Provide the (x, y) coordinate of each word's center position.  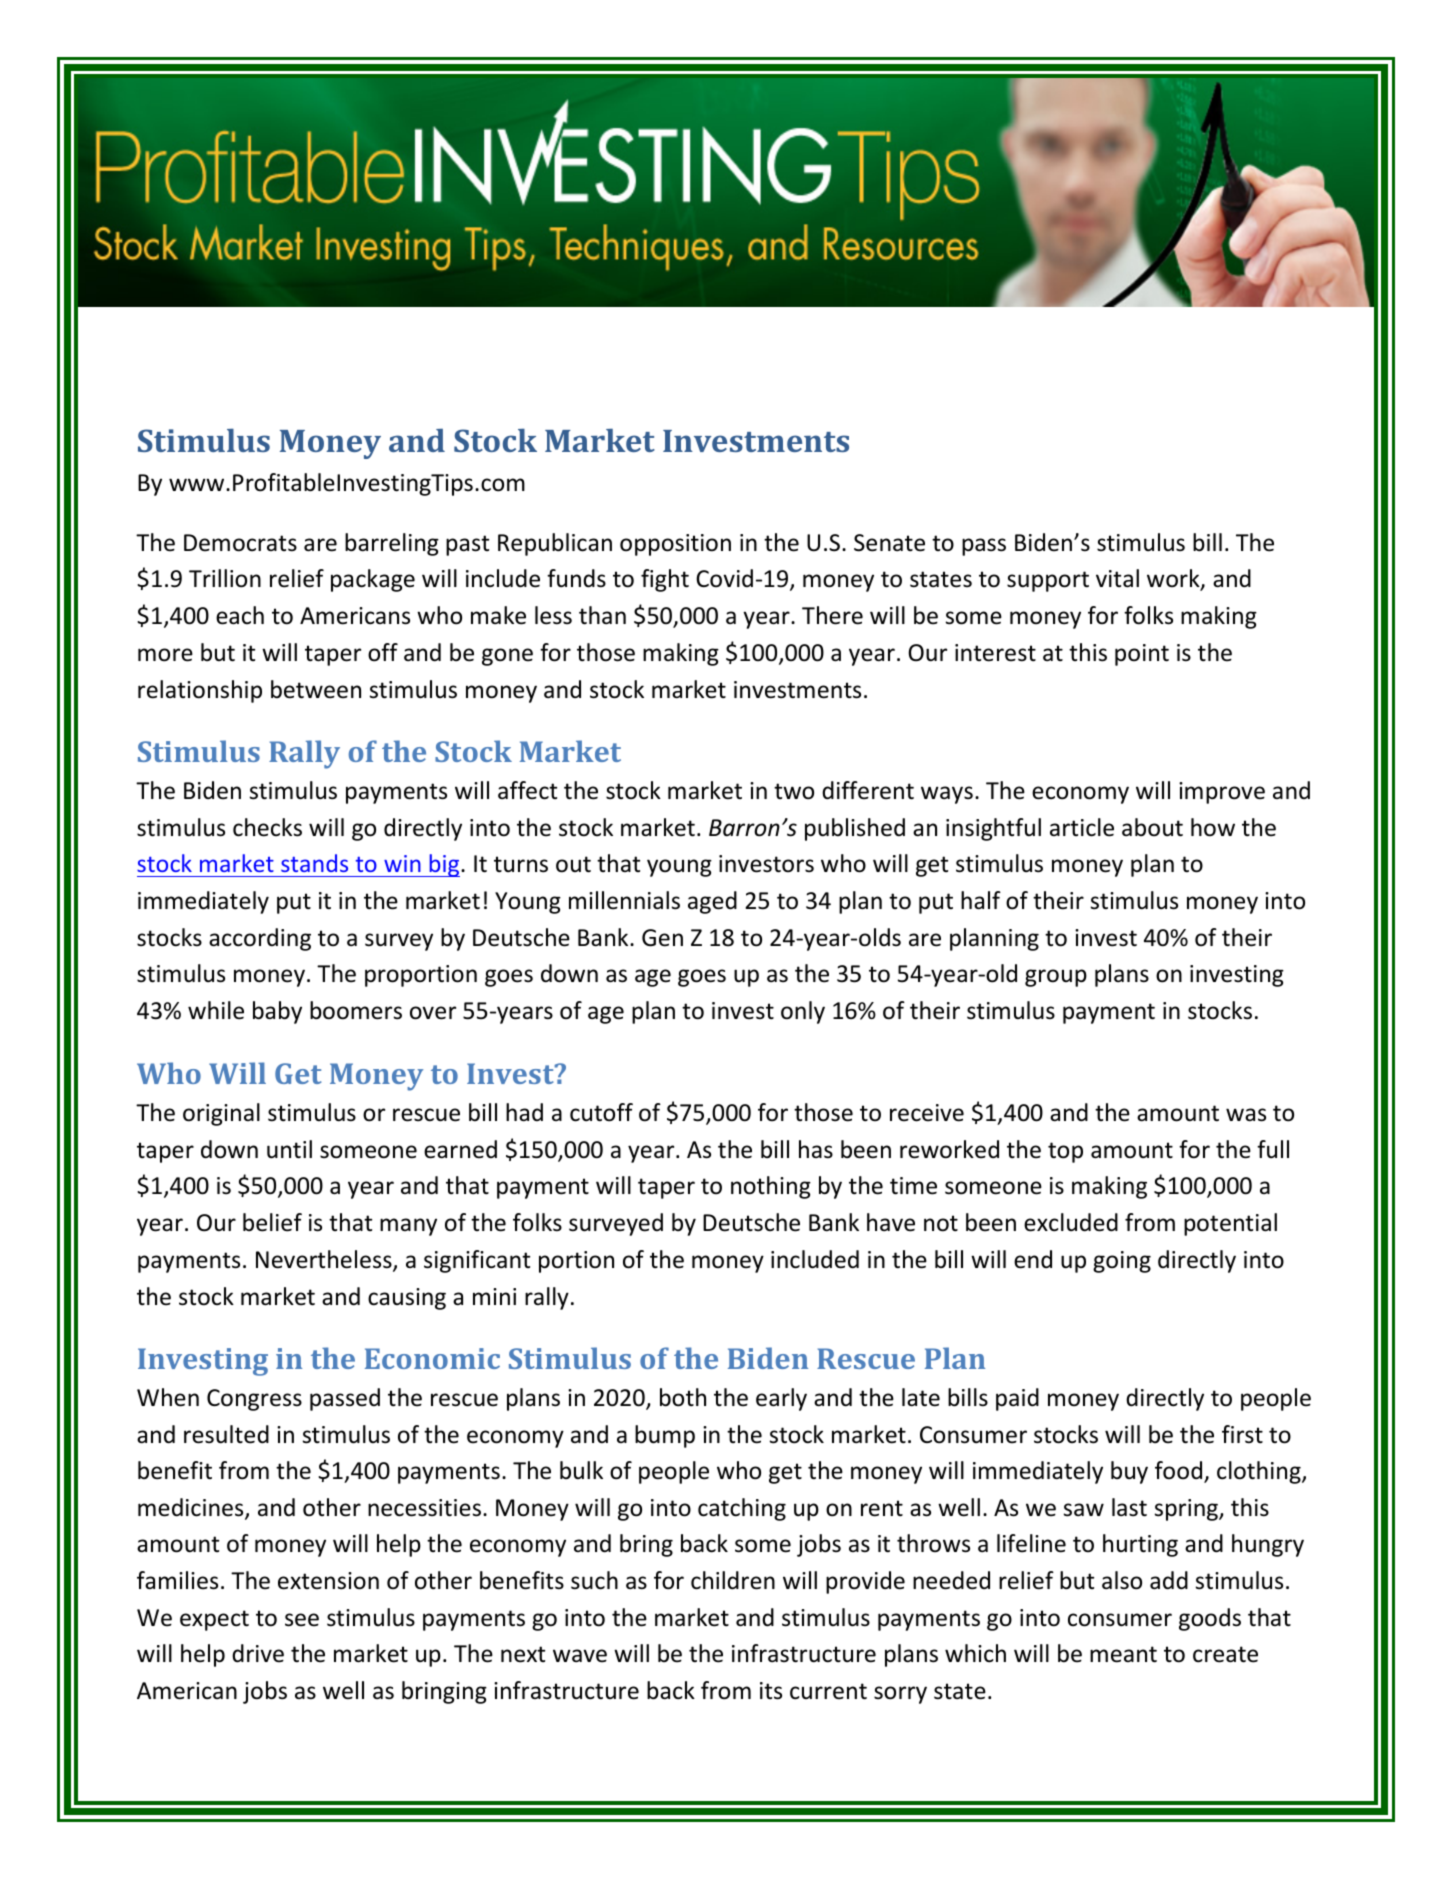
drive (258, 1653)
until (289, 1149)
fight (665, 580)
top (1065, 1152)
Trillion (225, 578)
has (816, 1149)
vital (1117, 578)
